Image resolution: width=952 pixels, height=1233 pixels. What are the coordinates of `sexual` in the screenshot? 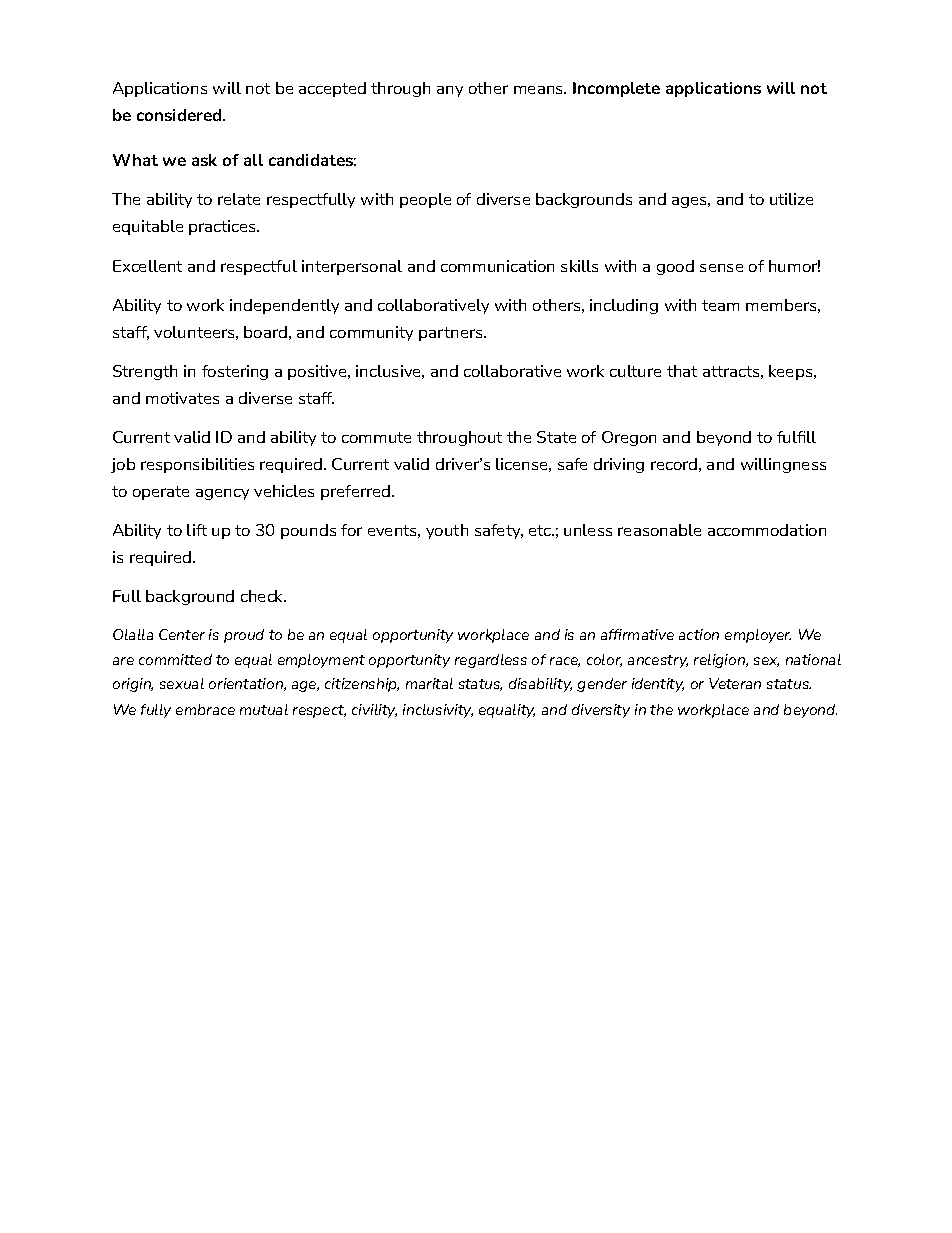 It's located at (182, 683).
